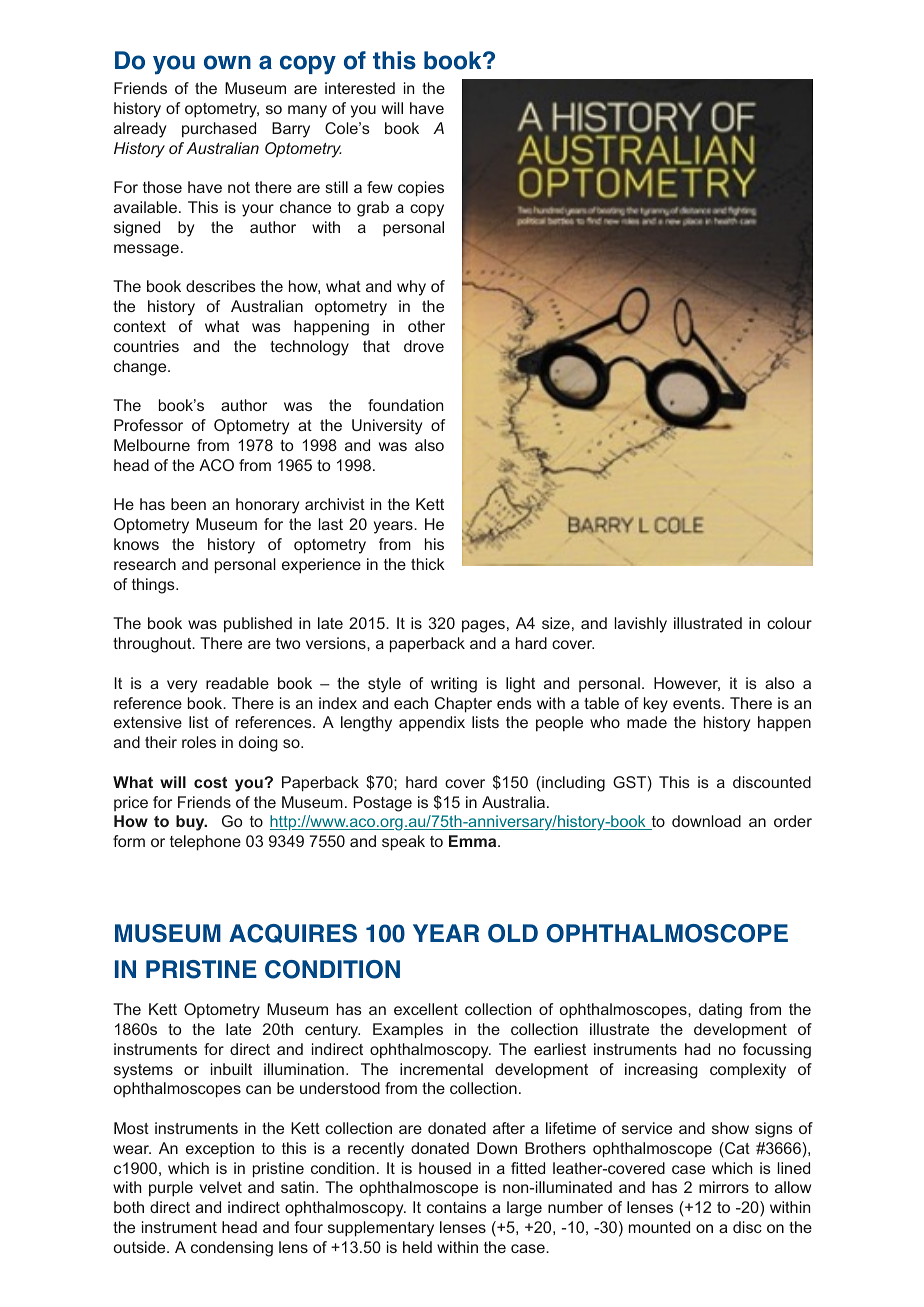 This image has width=924, height=1307. Describe the element at coordinates (232, 1249) in the image. I see `condensing` at that location.
